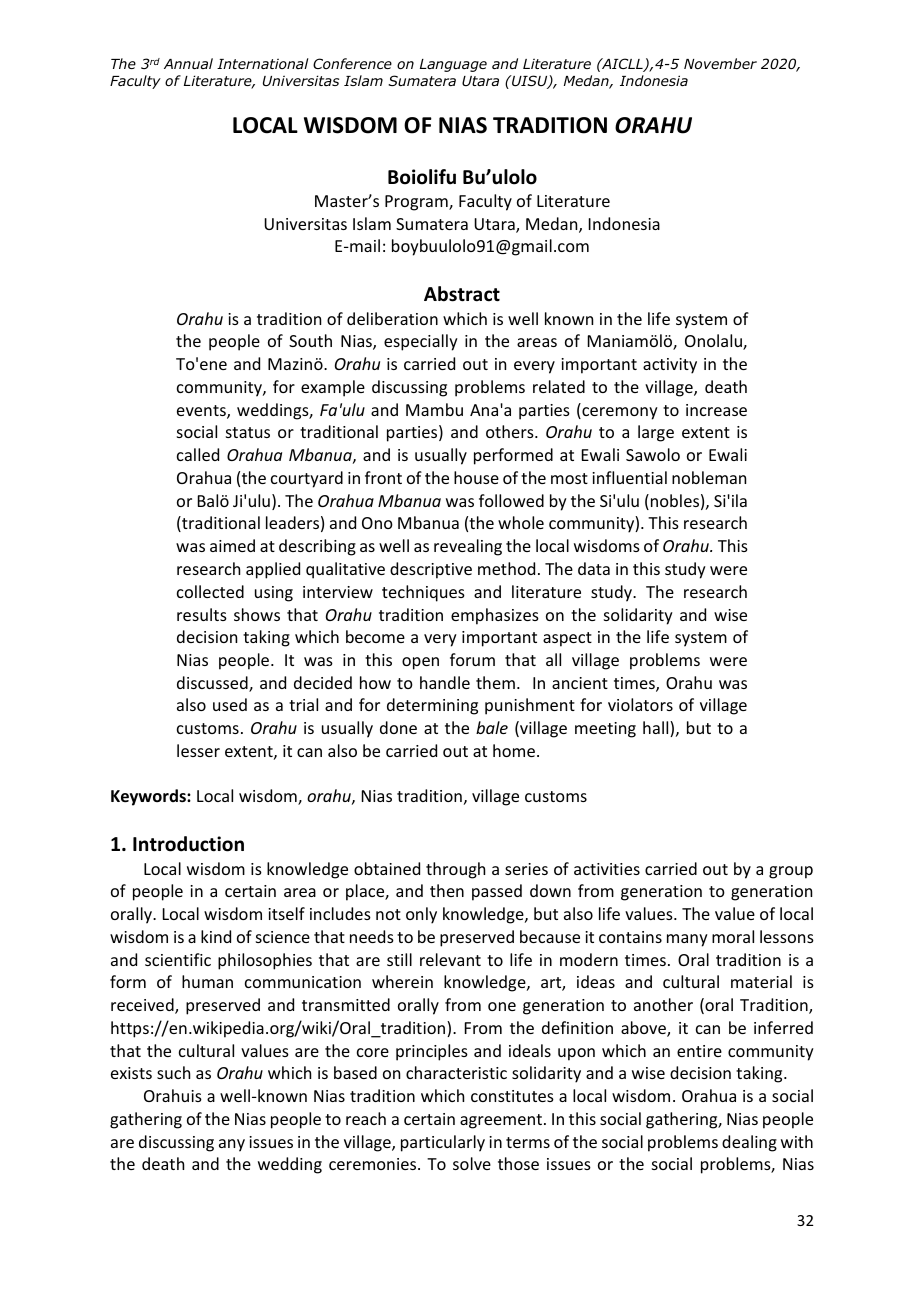  I want to click on Annual, so click(188, 63).
